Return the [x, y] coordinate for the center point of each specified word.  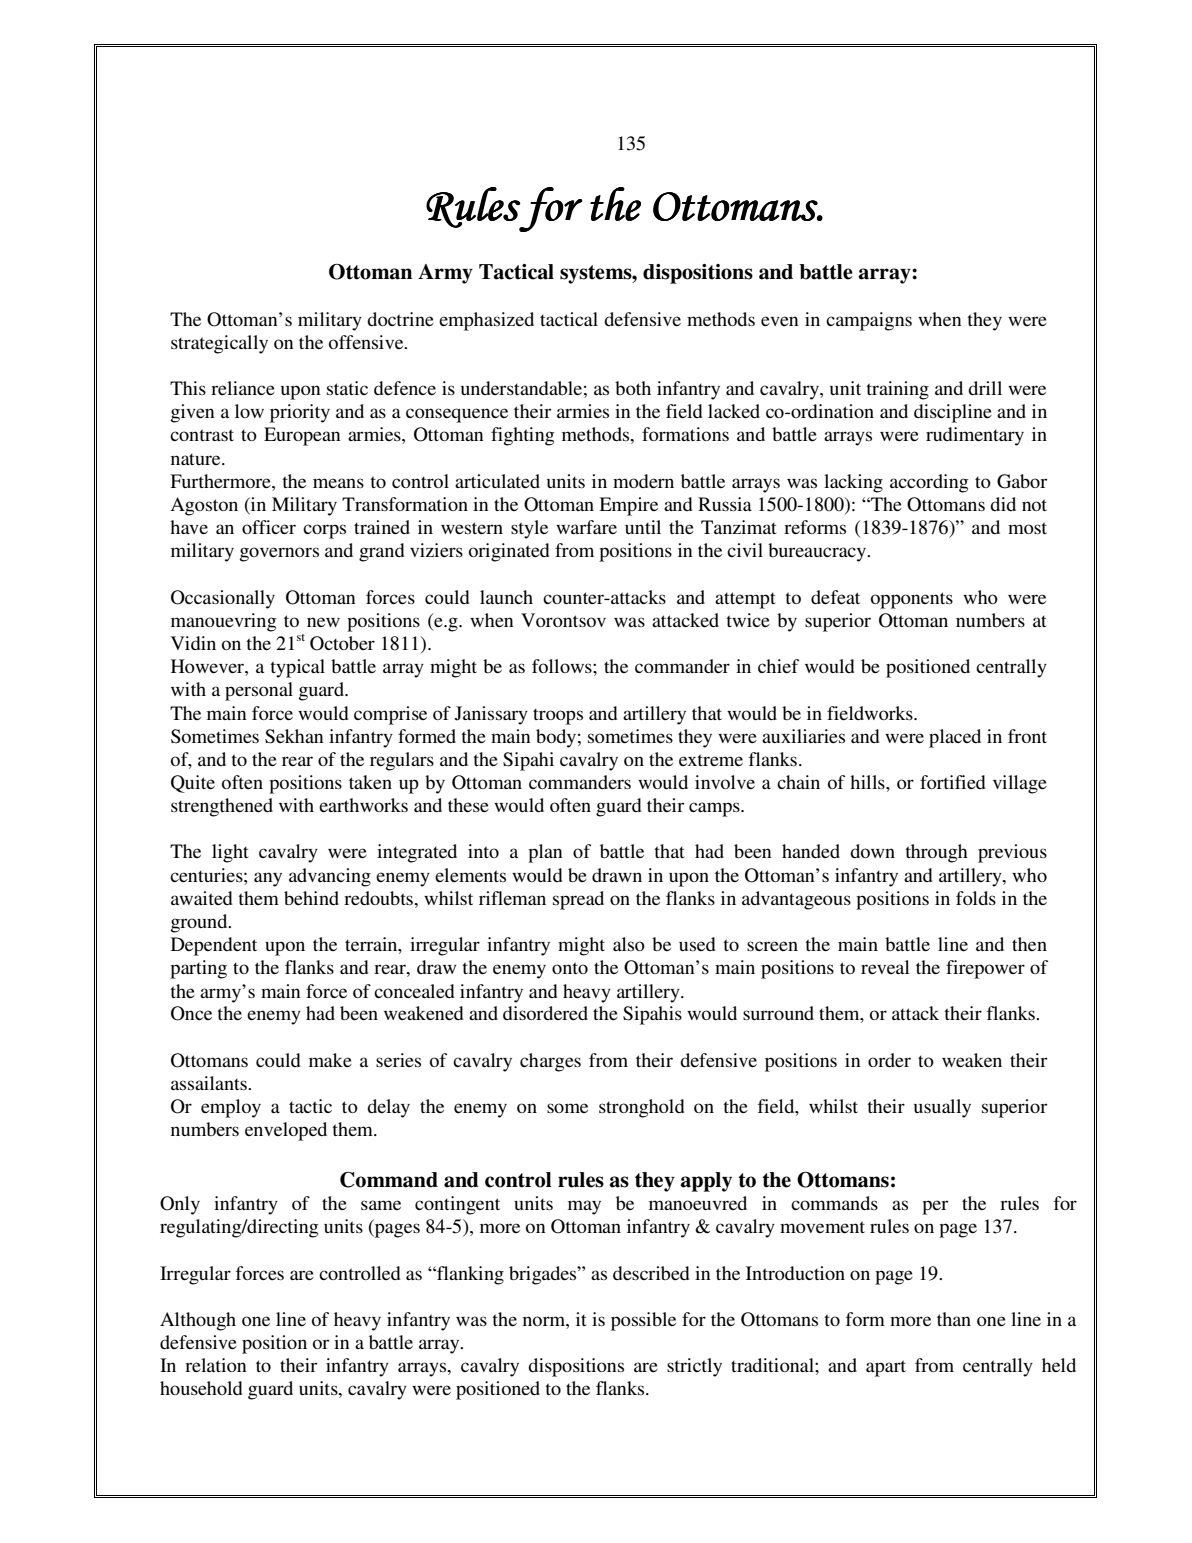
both [633, 388]
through [936, 853]
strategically [219, 344]
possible [643, 1321]
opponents [912, 600]
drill [985, 388]
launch [506, 597]
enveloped [286, 1131]
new [323, 622]
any [268, 879]
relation [216, 1365]
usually [942, 1108]
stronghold [642, 1108]
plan [545, 853]
